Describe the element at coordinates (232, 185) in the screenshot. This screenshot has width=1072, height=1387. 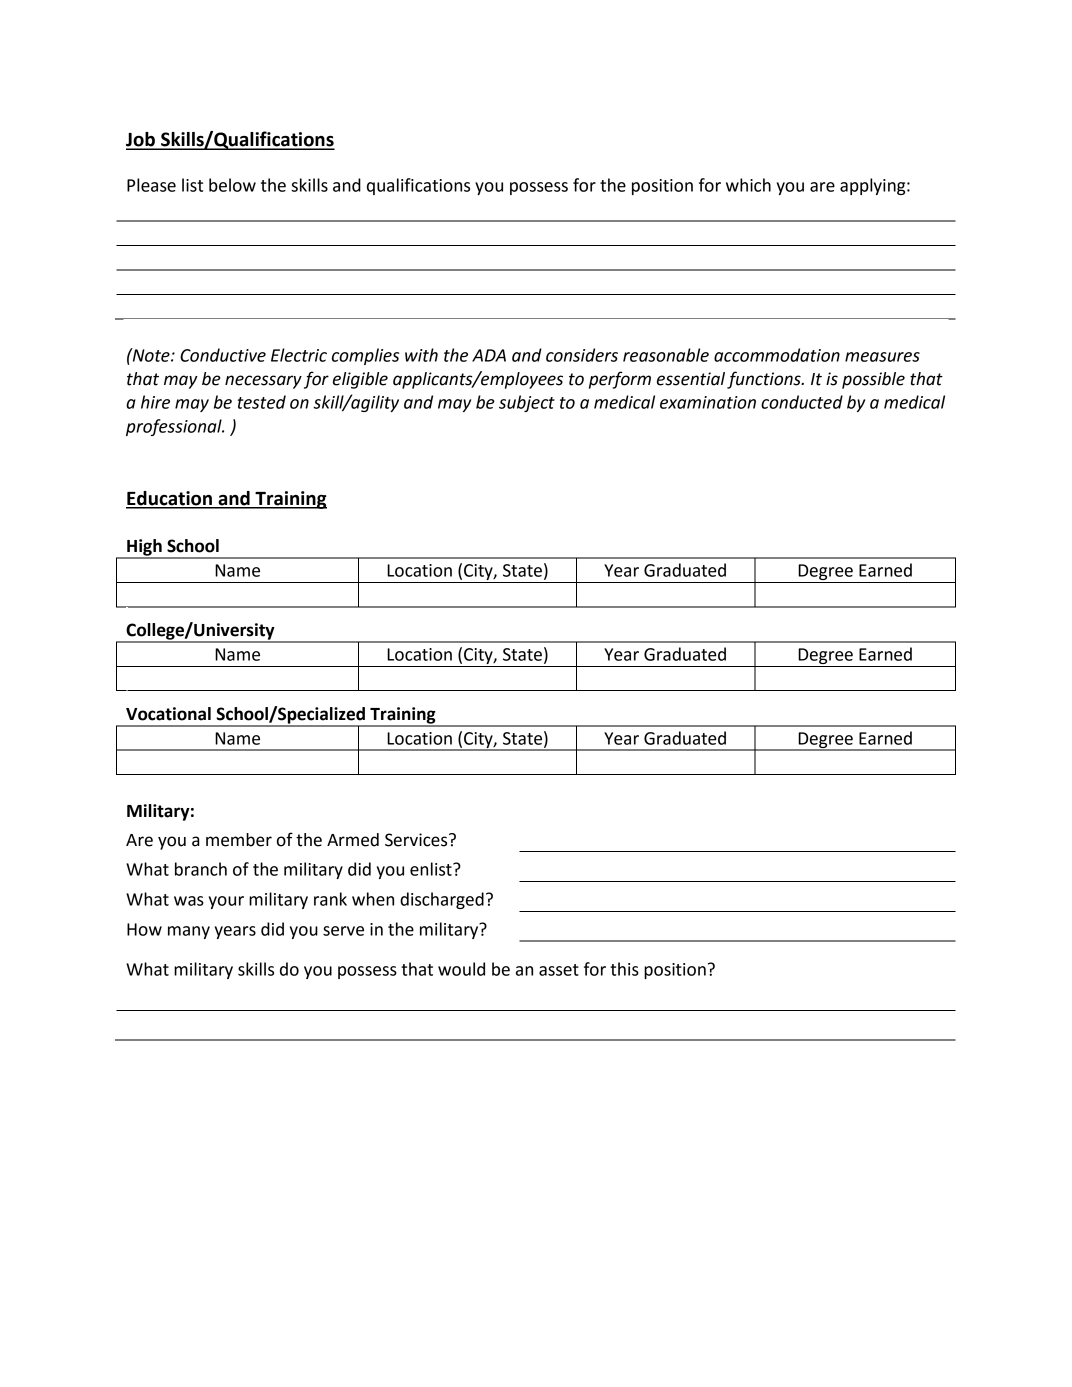
I see `below` at that location.
